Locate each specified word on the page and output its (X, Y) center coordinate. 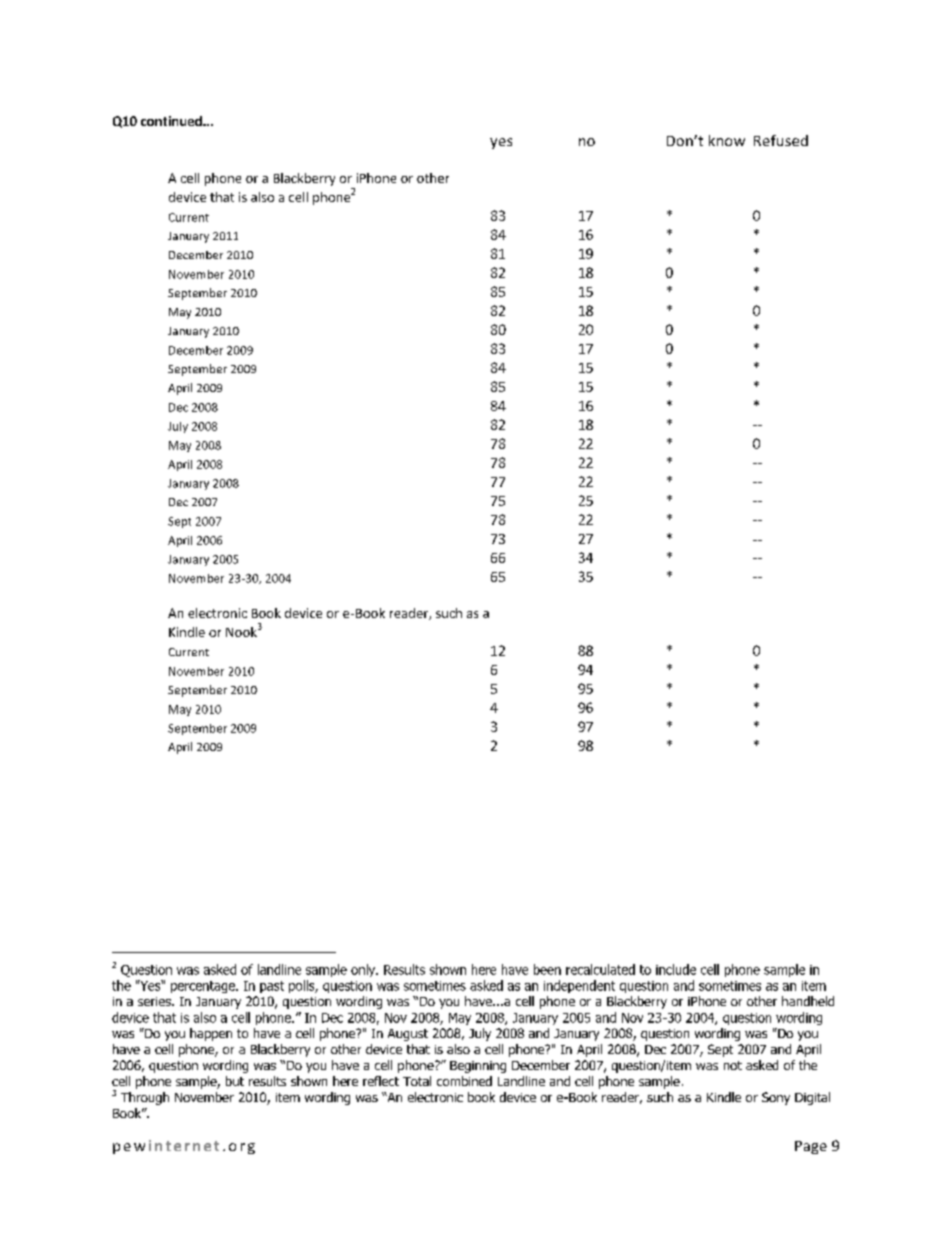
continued (172, 121)
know (727, 140)
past (272, 987)
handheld (808, 1001)
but (235, 1081)
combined (464, 1081)
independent (579, 986)
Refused (781, 140)
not (733, 1065)
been (547, 969)
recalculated (600, 969)
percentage (204, 987)
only (364, 970)
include (676, 969)
